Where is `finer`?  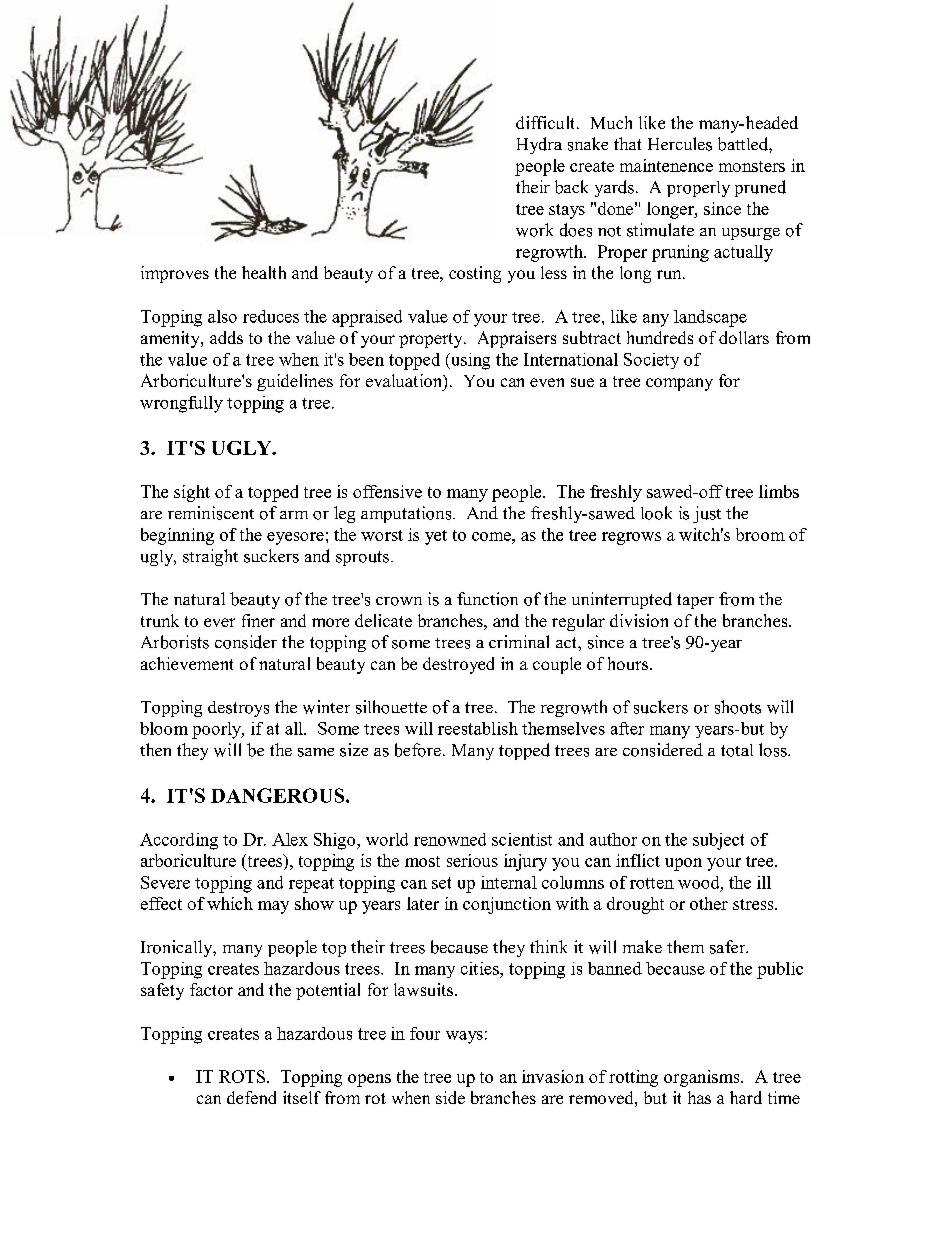 finer is located at coordinates (258, 620).
